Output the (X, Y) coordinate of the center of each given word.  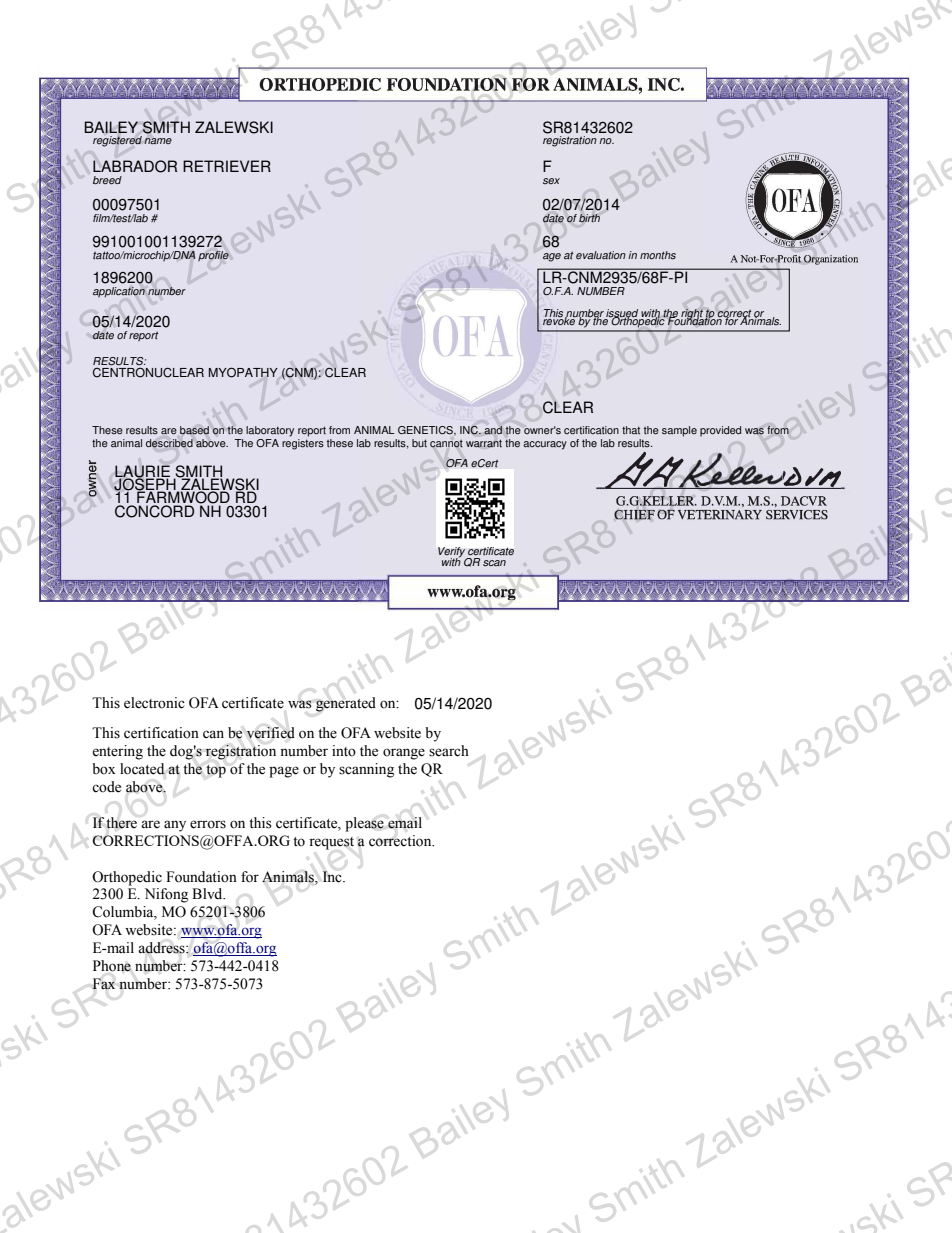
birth (589, 218)
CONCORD (154, 511)
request (331, 843)
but (419, 443)
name (158, 141)
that (631, 430)
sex (551, 181)
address (162, 948)
